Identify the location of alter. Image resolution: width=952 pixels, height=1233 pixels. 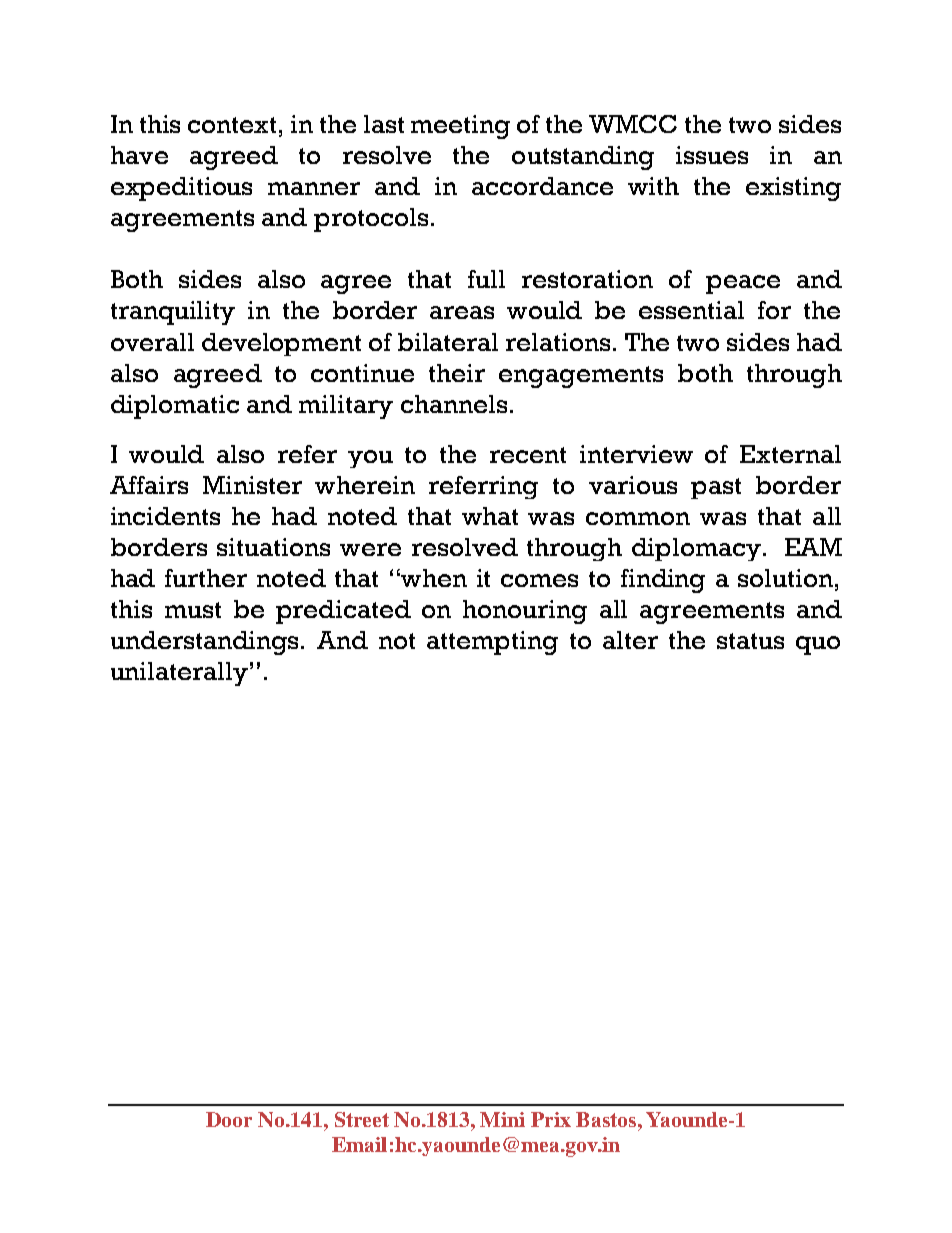
(630, 640).
